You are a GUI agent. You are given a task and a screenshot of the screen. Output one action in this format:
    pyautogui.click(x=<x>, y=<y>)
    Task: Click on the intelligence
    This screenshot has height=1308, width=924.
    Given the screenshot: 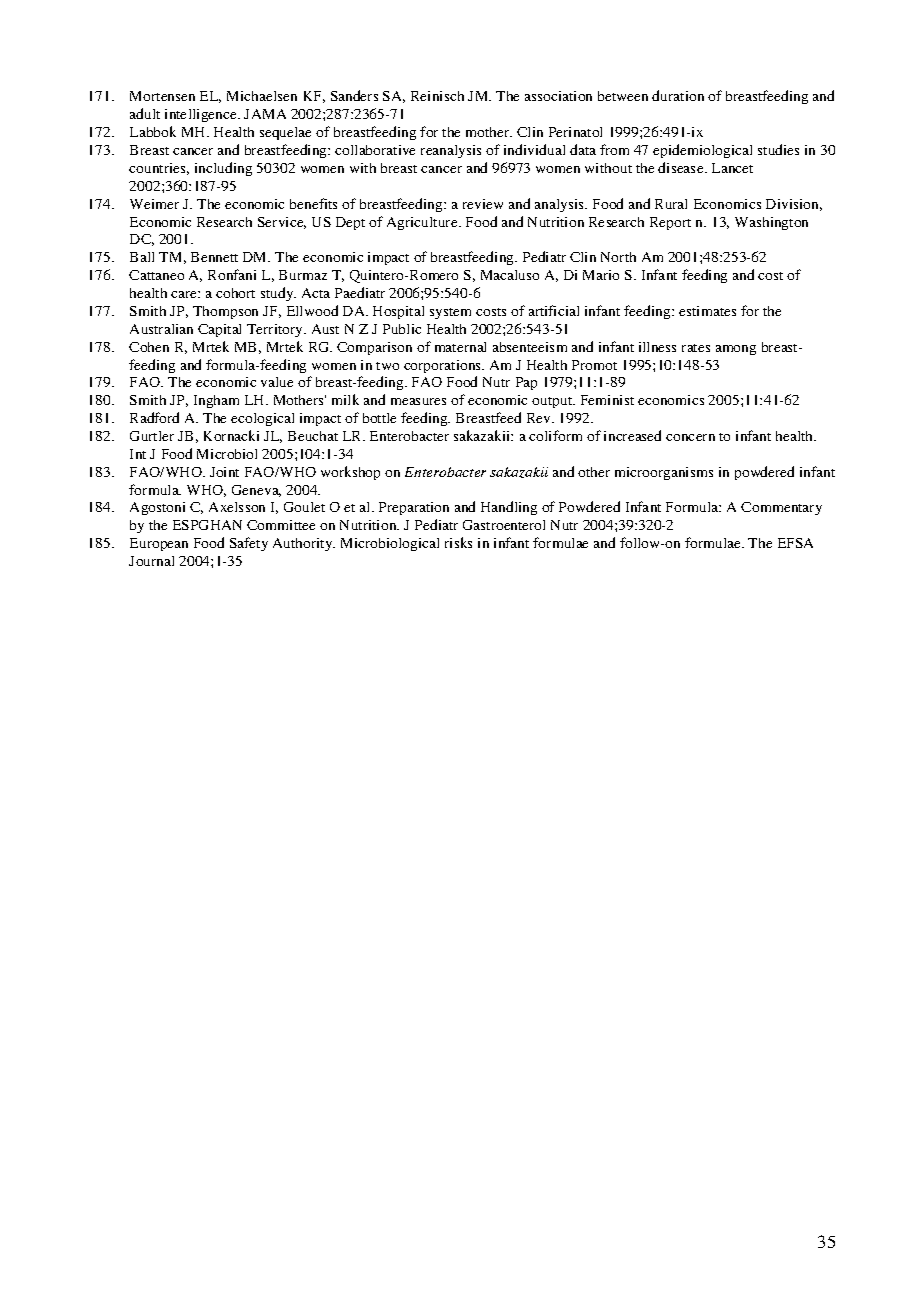 What is the action you would take?
    pyautogui.click(x=202, y=115)
